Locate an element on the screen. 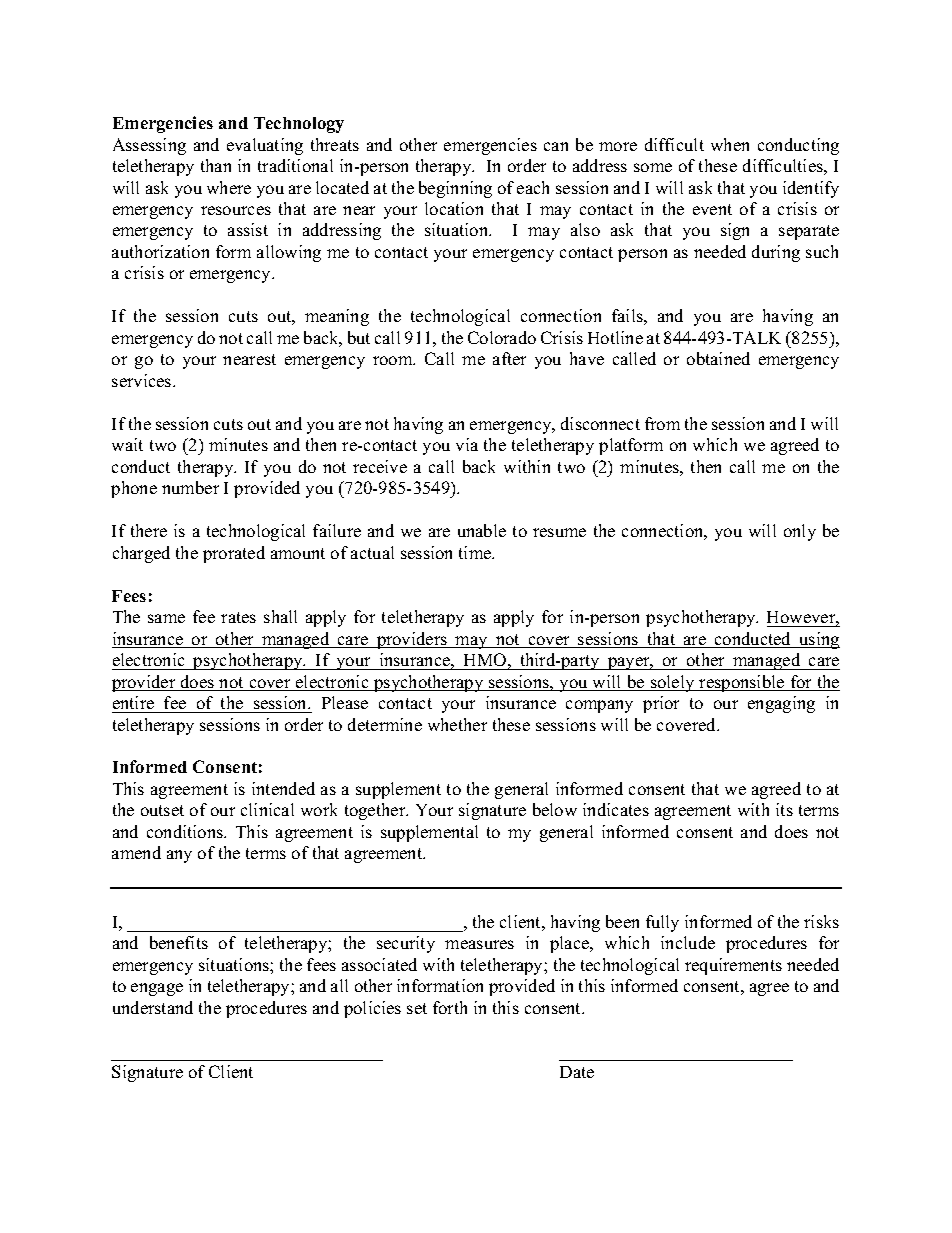 Image resolution: width=952 pixels, height=1233 pixels. beginning is located at coordinates (455, 189).
